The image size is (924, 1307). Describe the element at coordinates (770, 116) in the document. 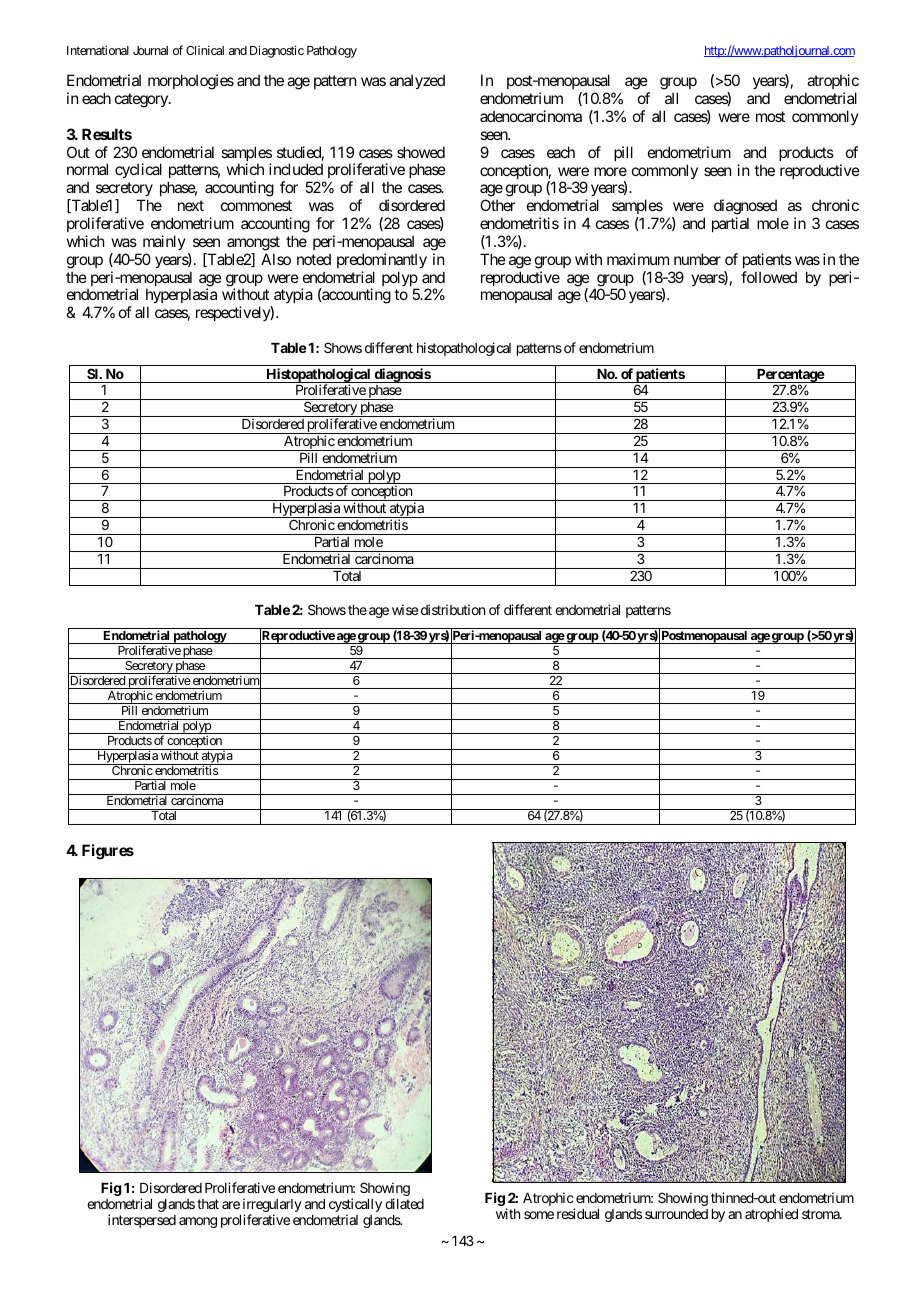

I see `most` at that location.
